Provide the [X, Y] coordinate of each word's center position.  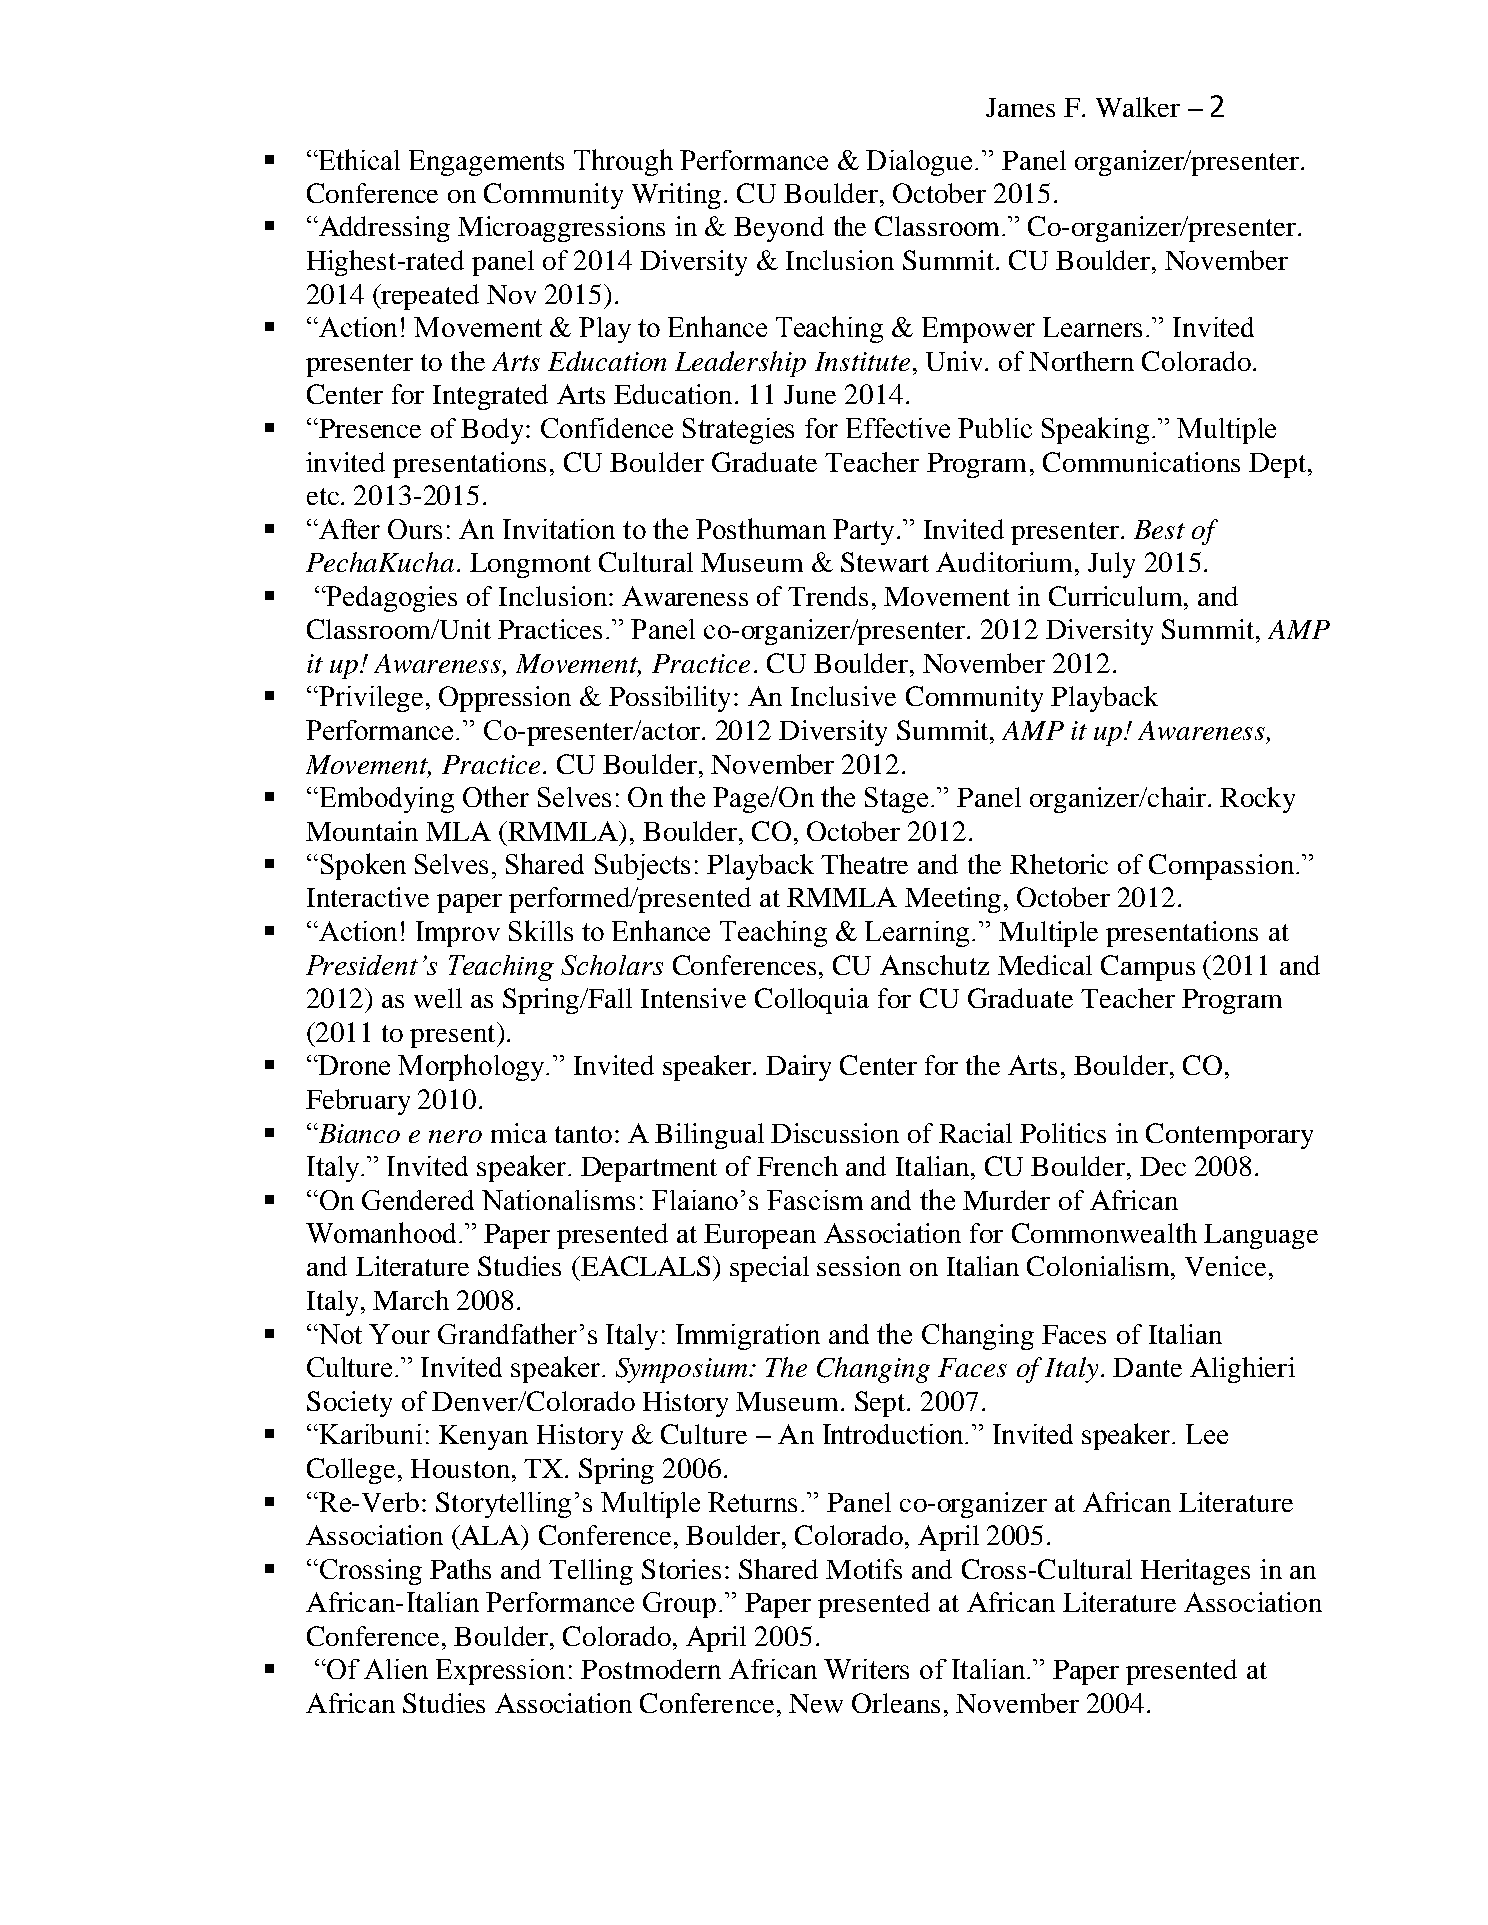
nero [455, 1136]
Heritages [1195, 1572]
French [797, 1166]
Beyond [779, 229]
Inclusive [843, 696]
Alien [396, 1669]
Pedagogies [391, 599]
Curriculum [1117, 596]
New [816, 1703]
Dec [1163, 1166]
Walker [1138, 107]
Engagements [486, 163]
